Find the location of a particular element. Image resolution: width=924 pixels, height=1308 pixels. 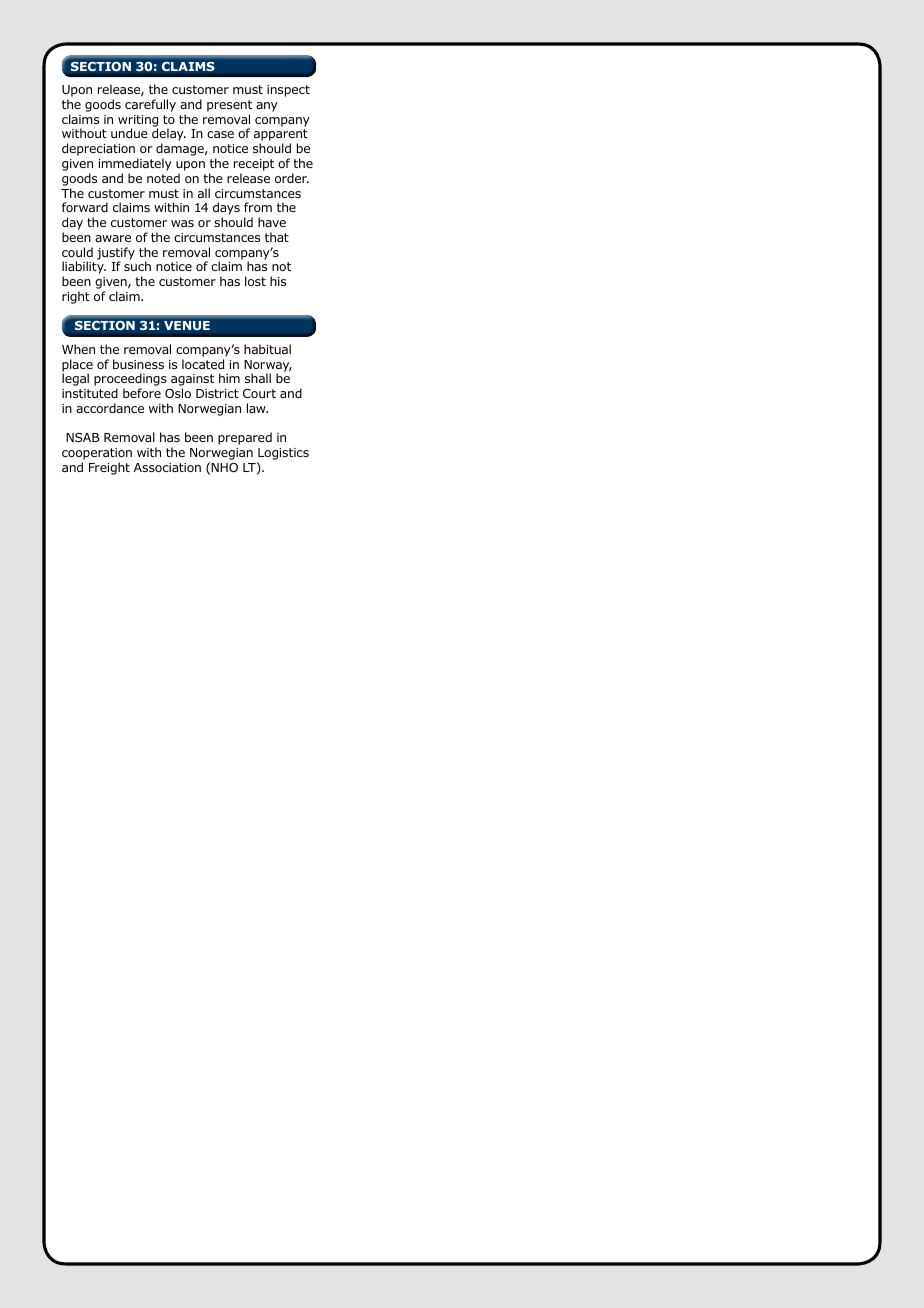

carefully is located at coordinates (150, 105).
